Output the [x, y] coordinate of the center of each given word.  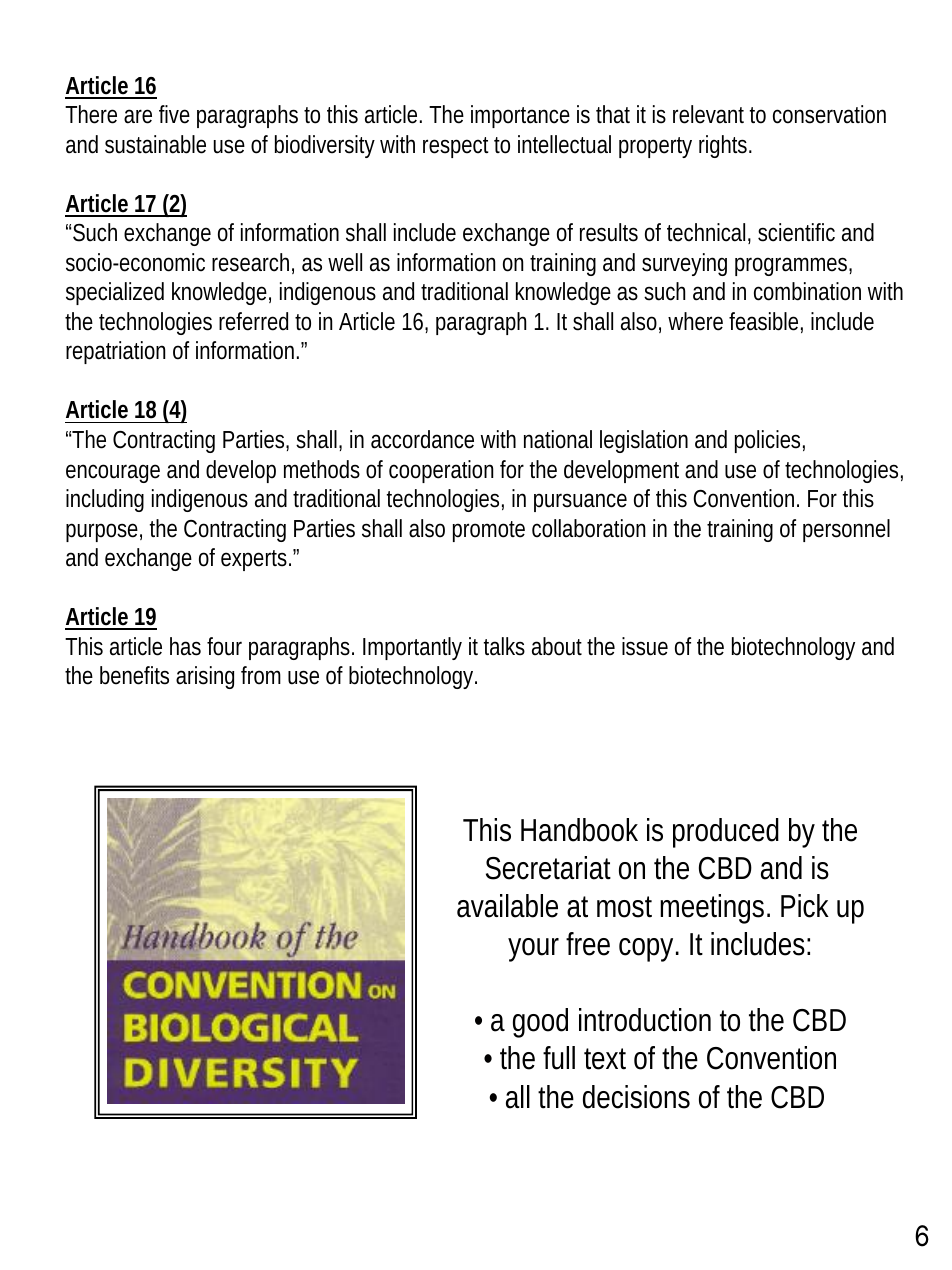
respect [456, 147]
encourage [113, 473]
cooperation [441, 471]
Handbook [579, 830]
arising [205, 677]
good [540, 1023]
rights [723, 146]
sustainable [155, 144]
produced [726, 833]
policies [767, 441]
